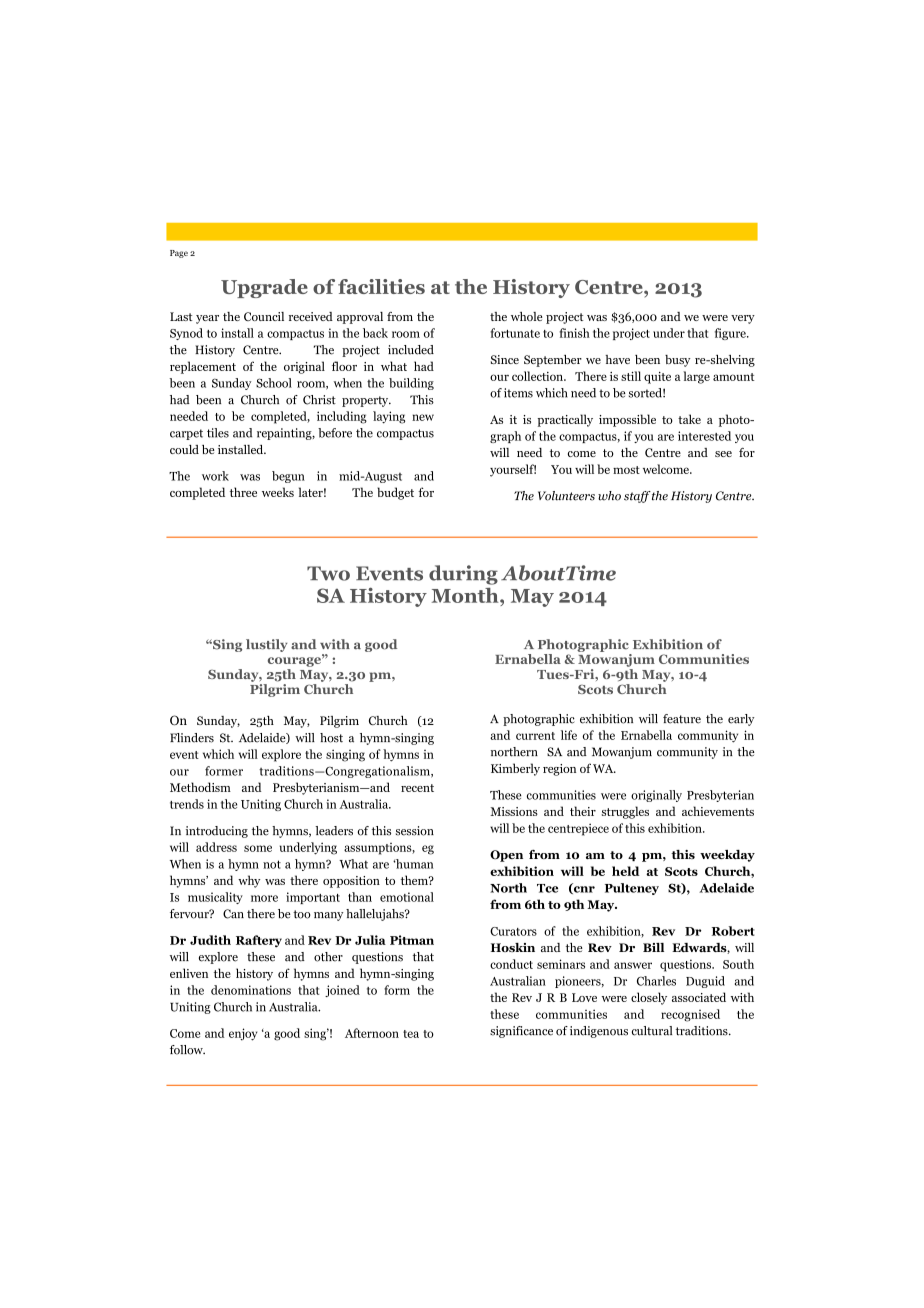 This page has height=1308, width=924. What do you see at coordinates (266, 645) in the page?
I see `lustily` at bounding box center [266, 645].
